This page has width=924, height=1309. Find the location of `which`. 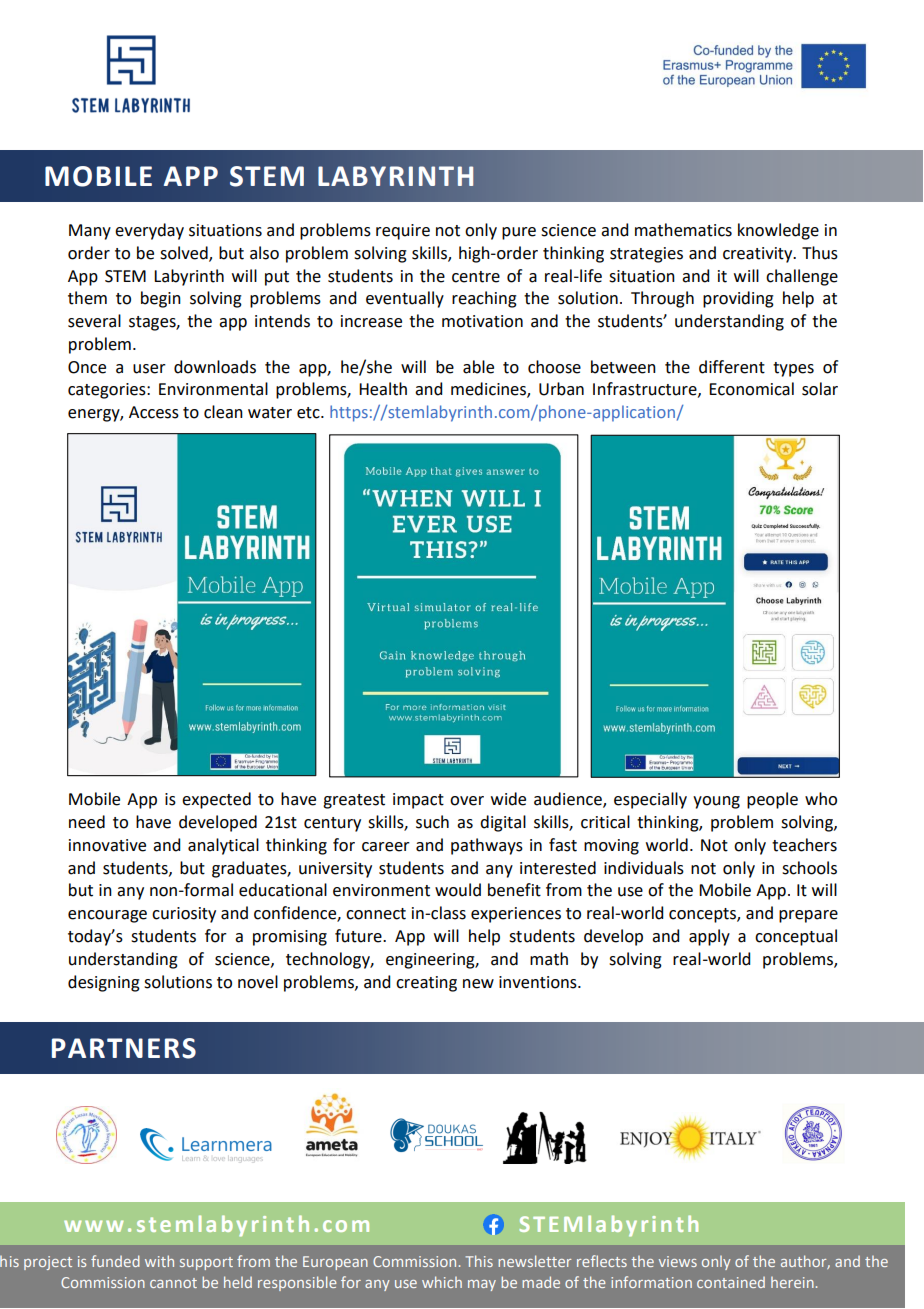

which is located at coordinates (442, 1282).
